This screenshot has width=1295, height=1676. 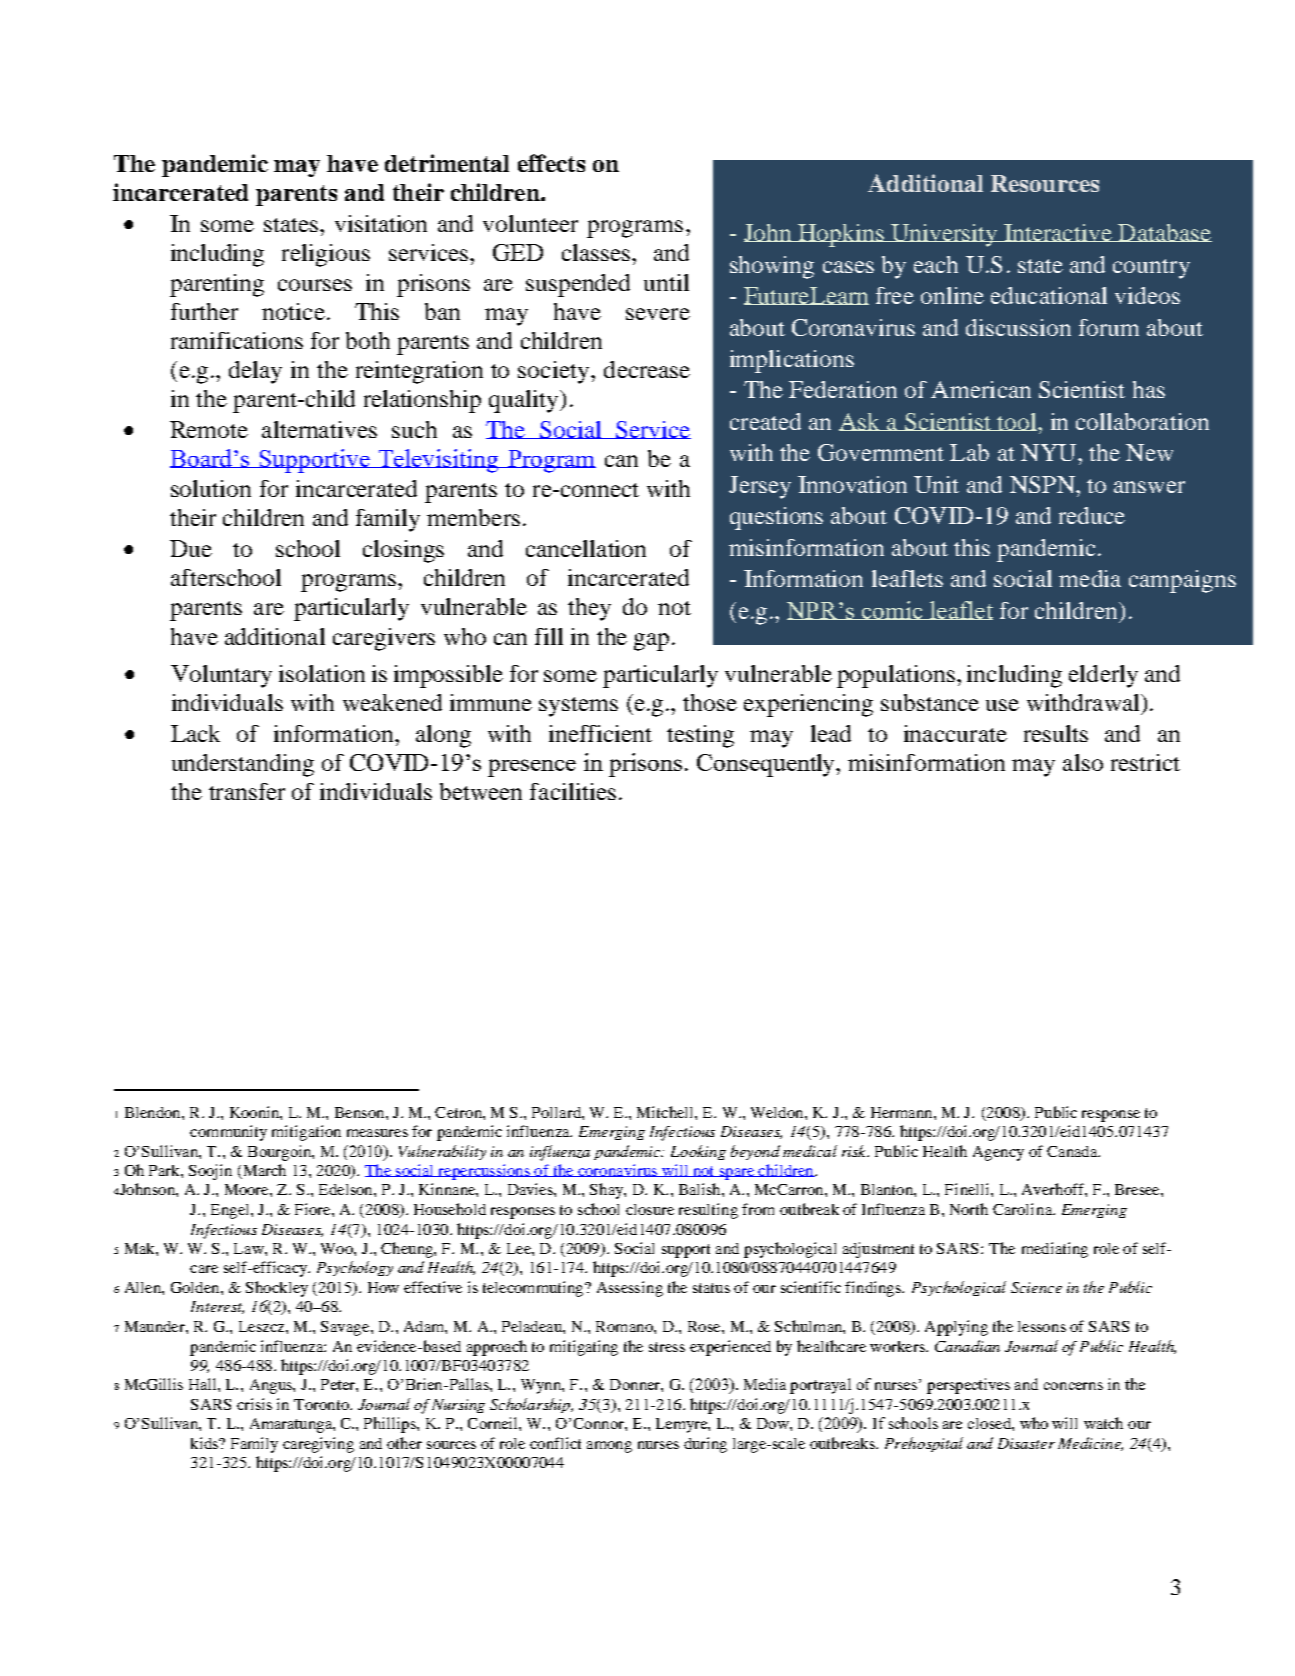 I want to click on concerns, so click(x=1073, y=1386).
